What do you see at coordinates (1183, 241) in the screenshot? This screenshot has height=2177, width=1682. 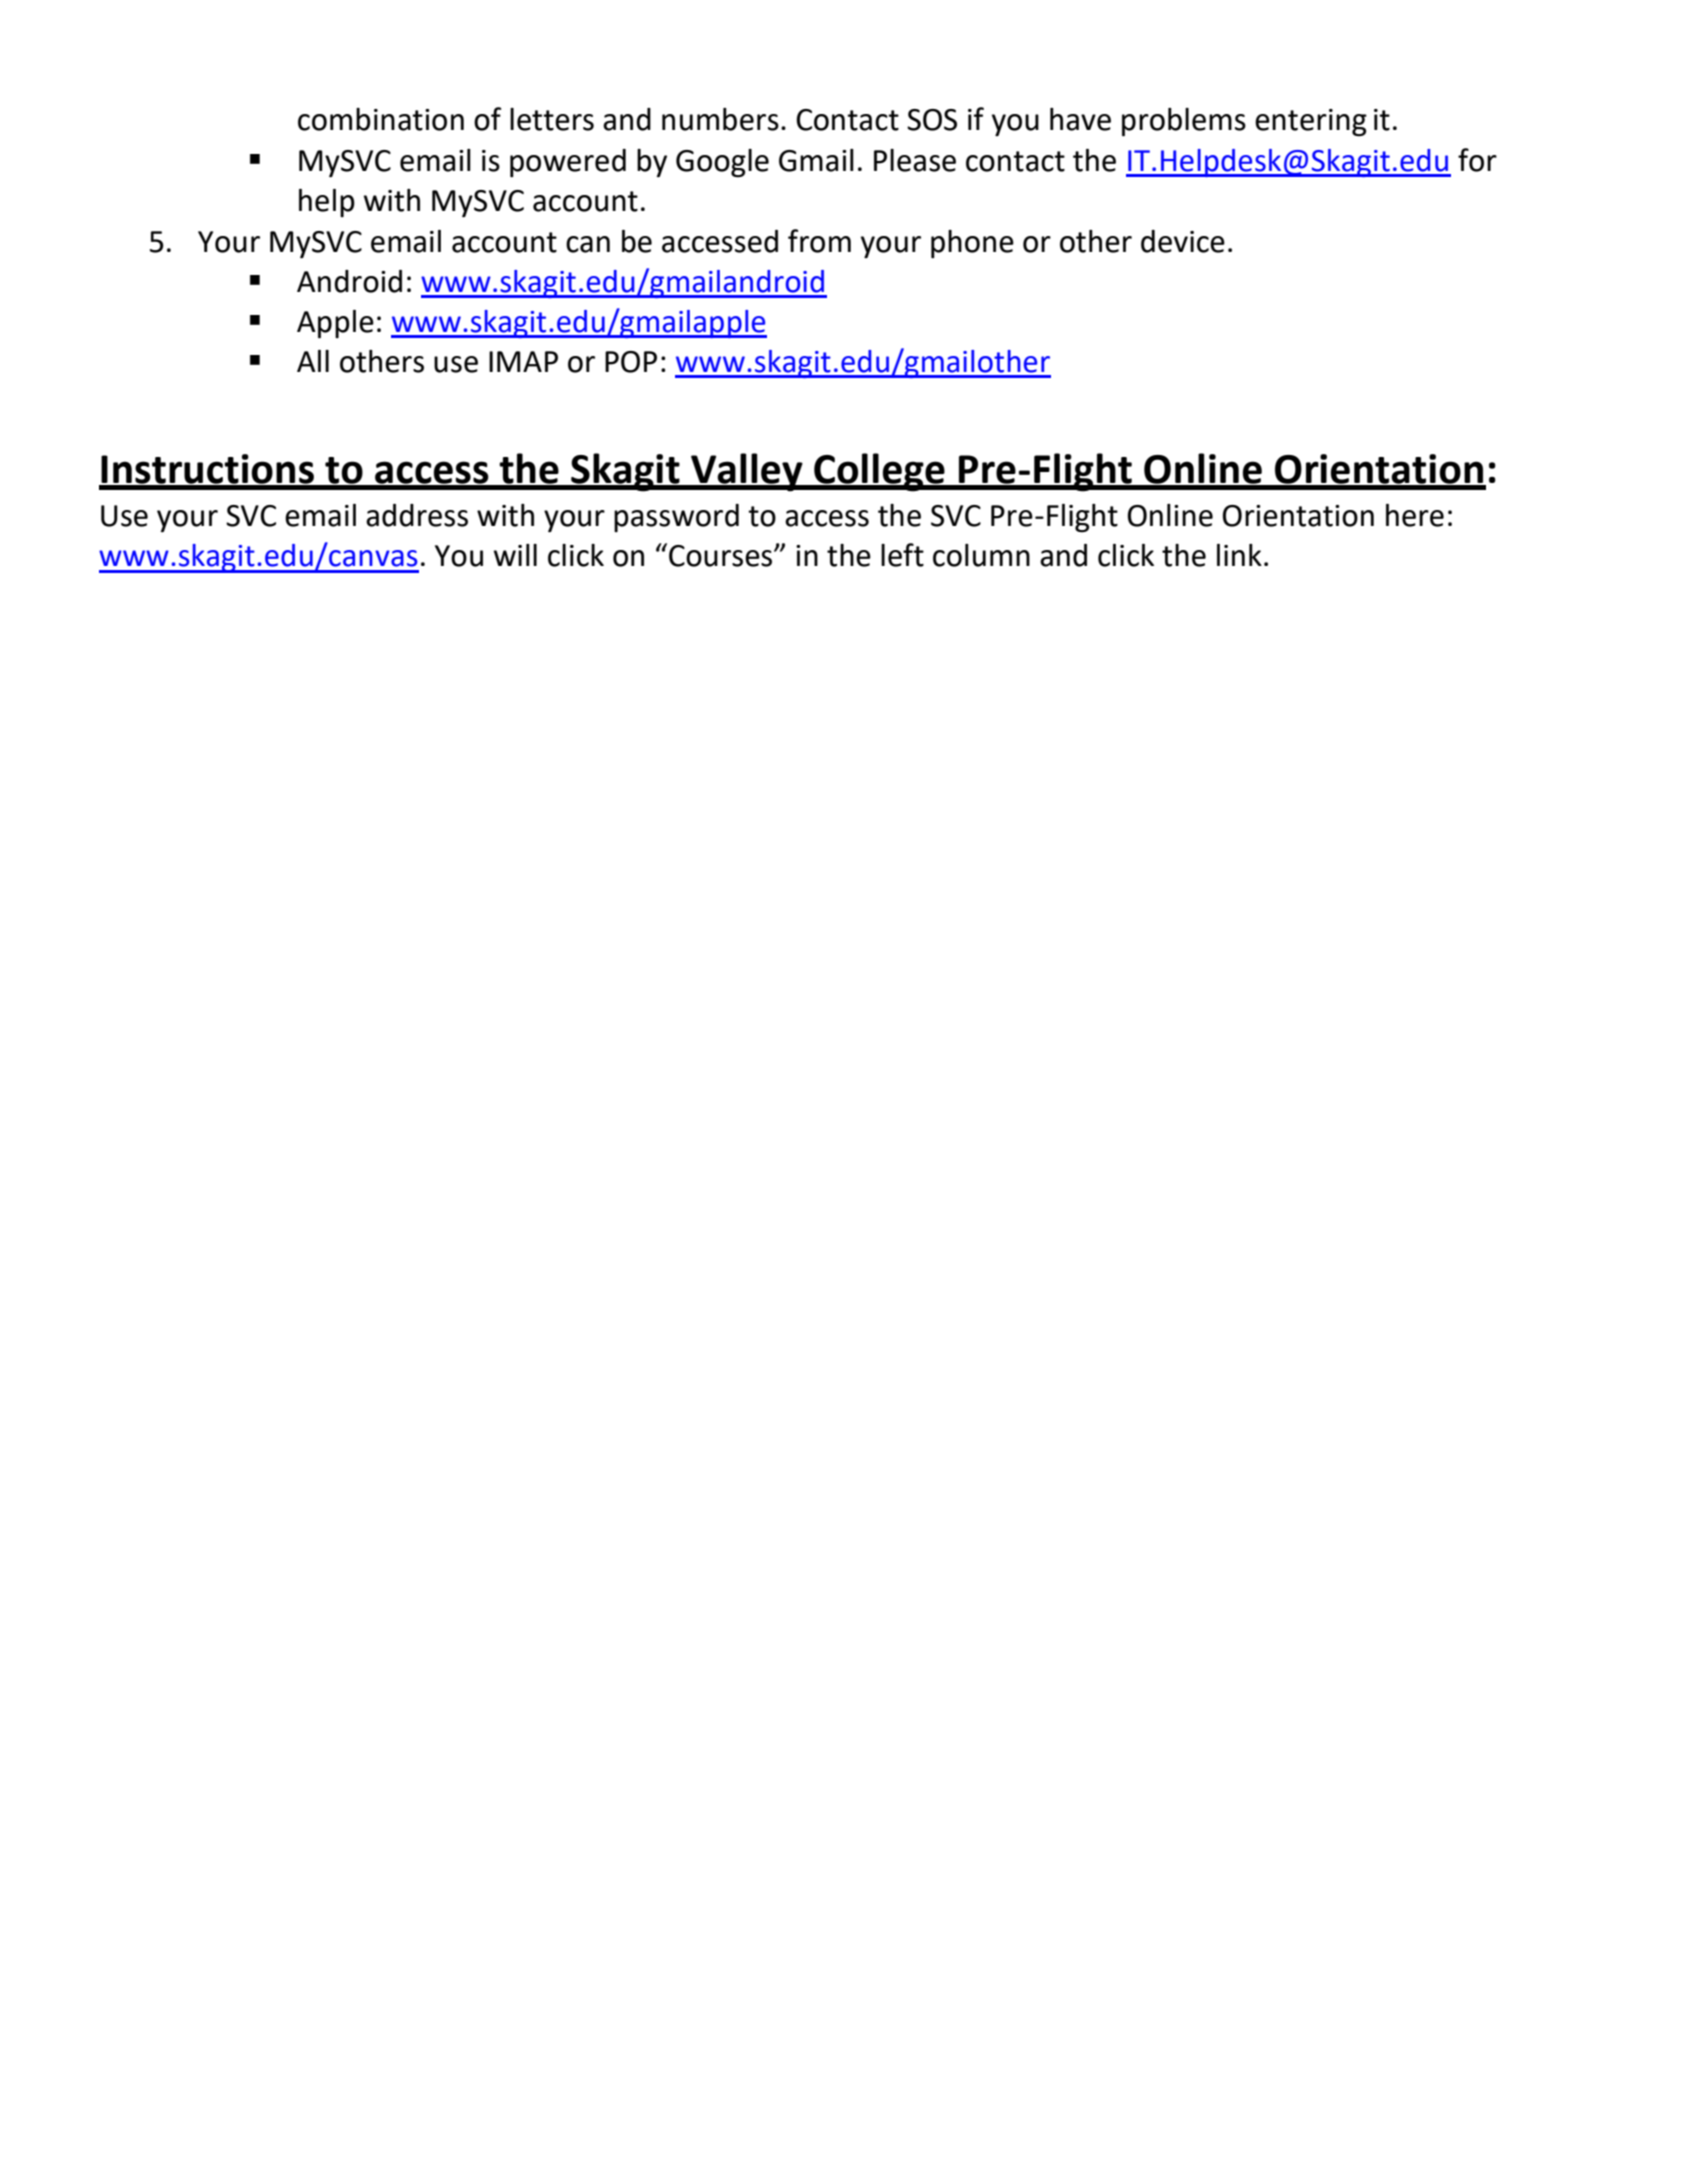 I see `device` at bounding box center [1183, 241].
